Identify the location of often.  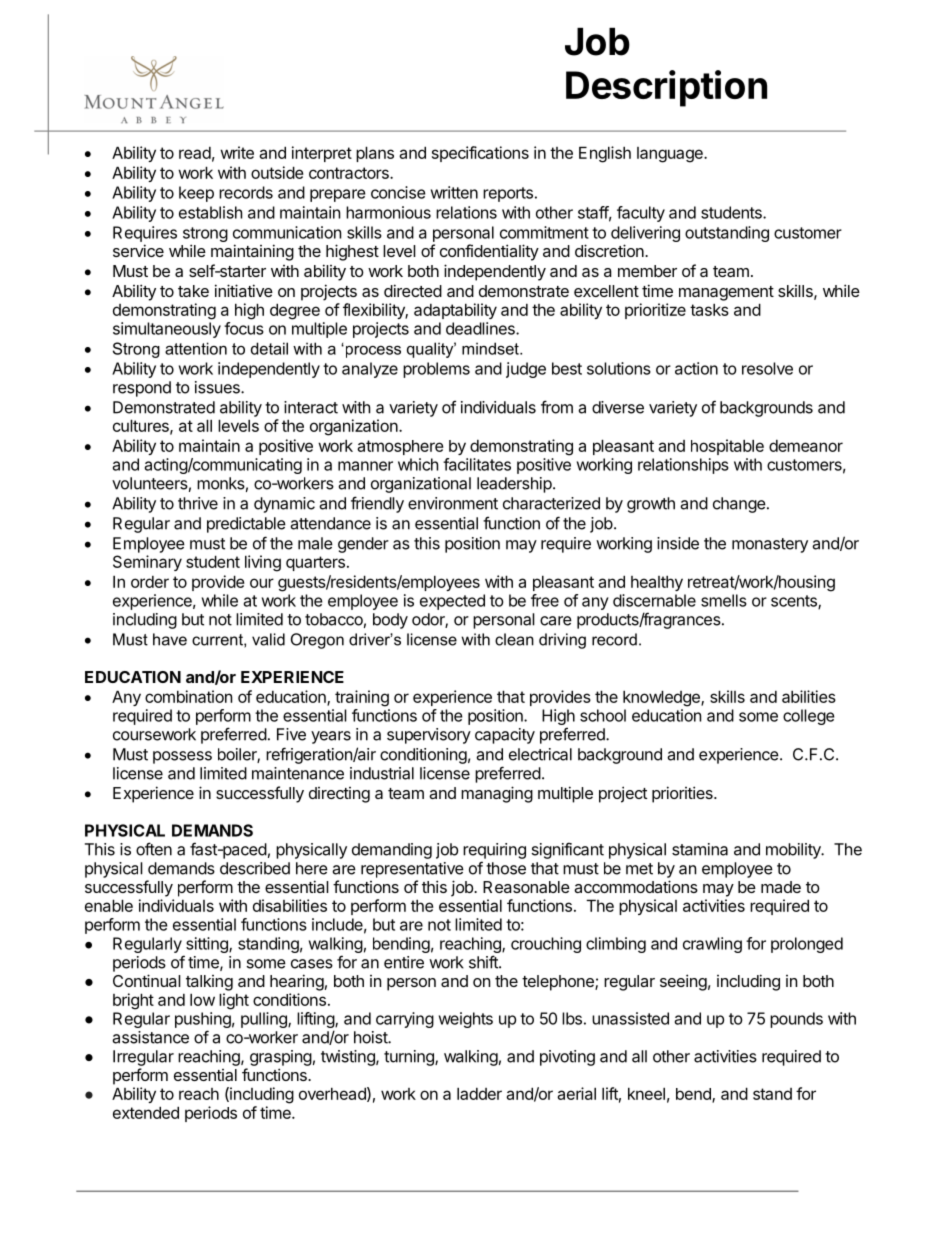
(154, 849).
